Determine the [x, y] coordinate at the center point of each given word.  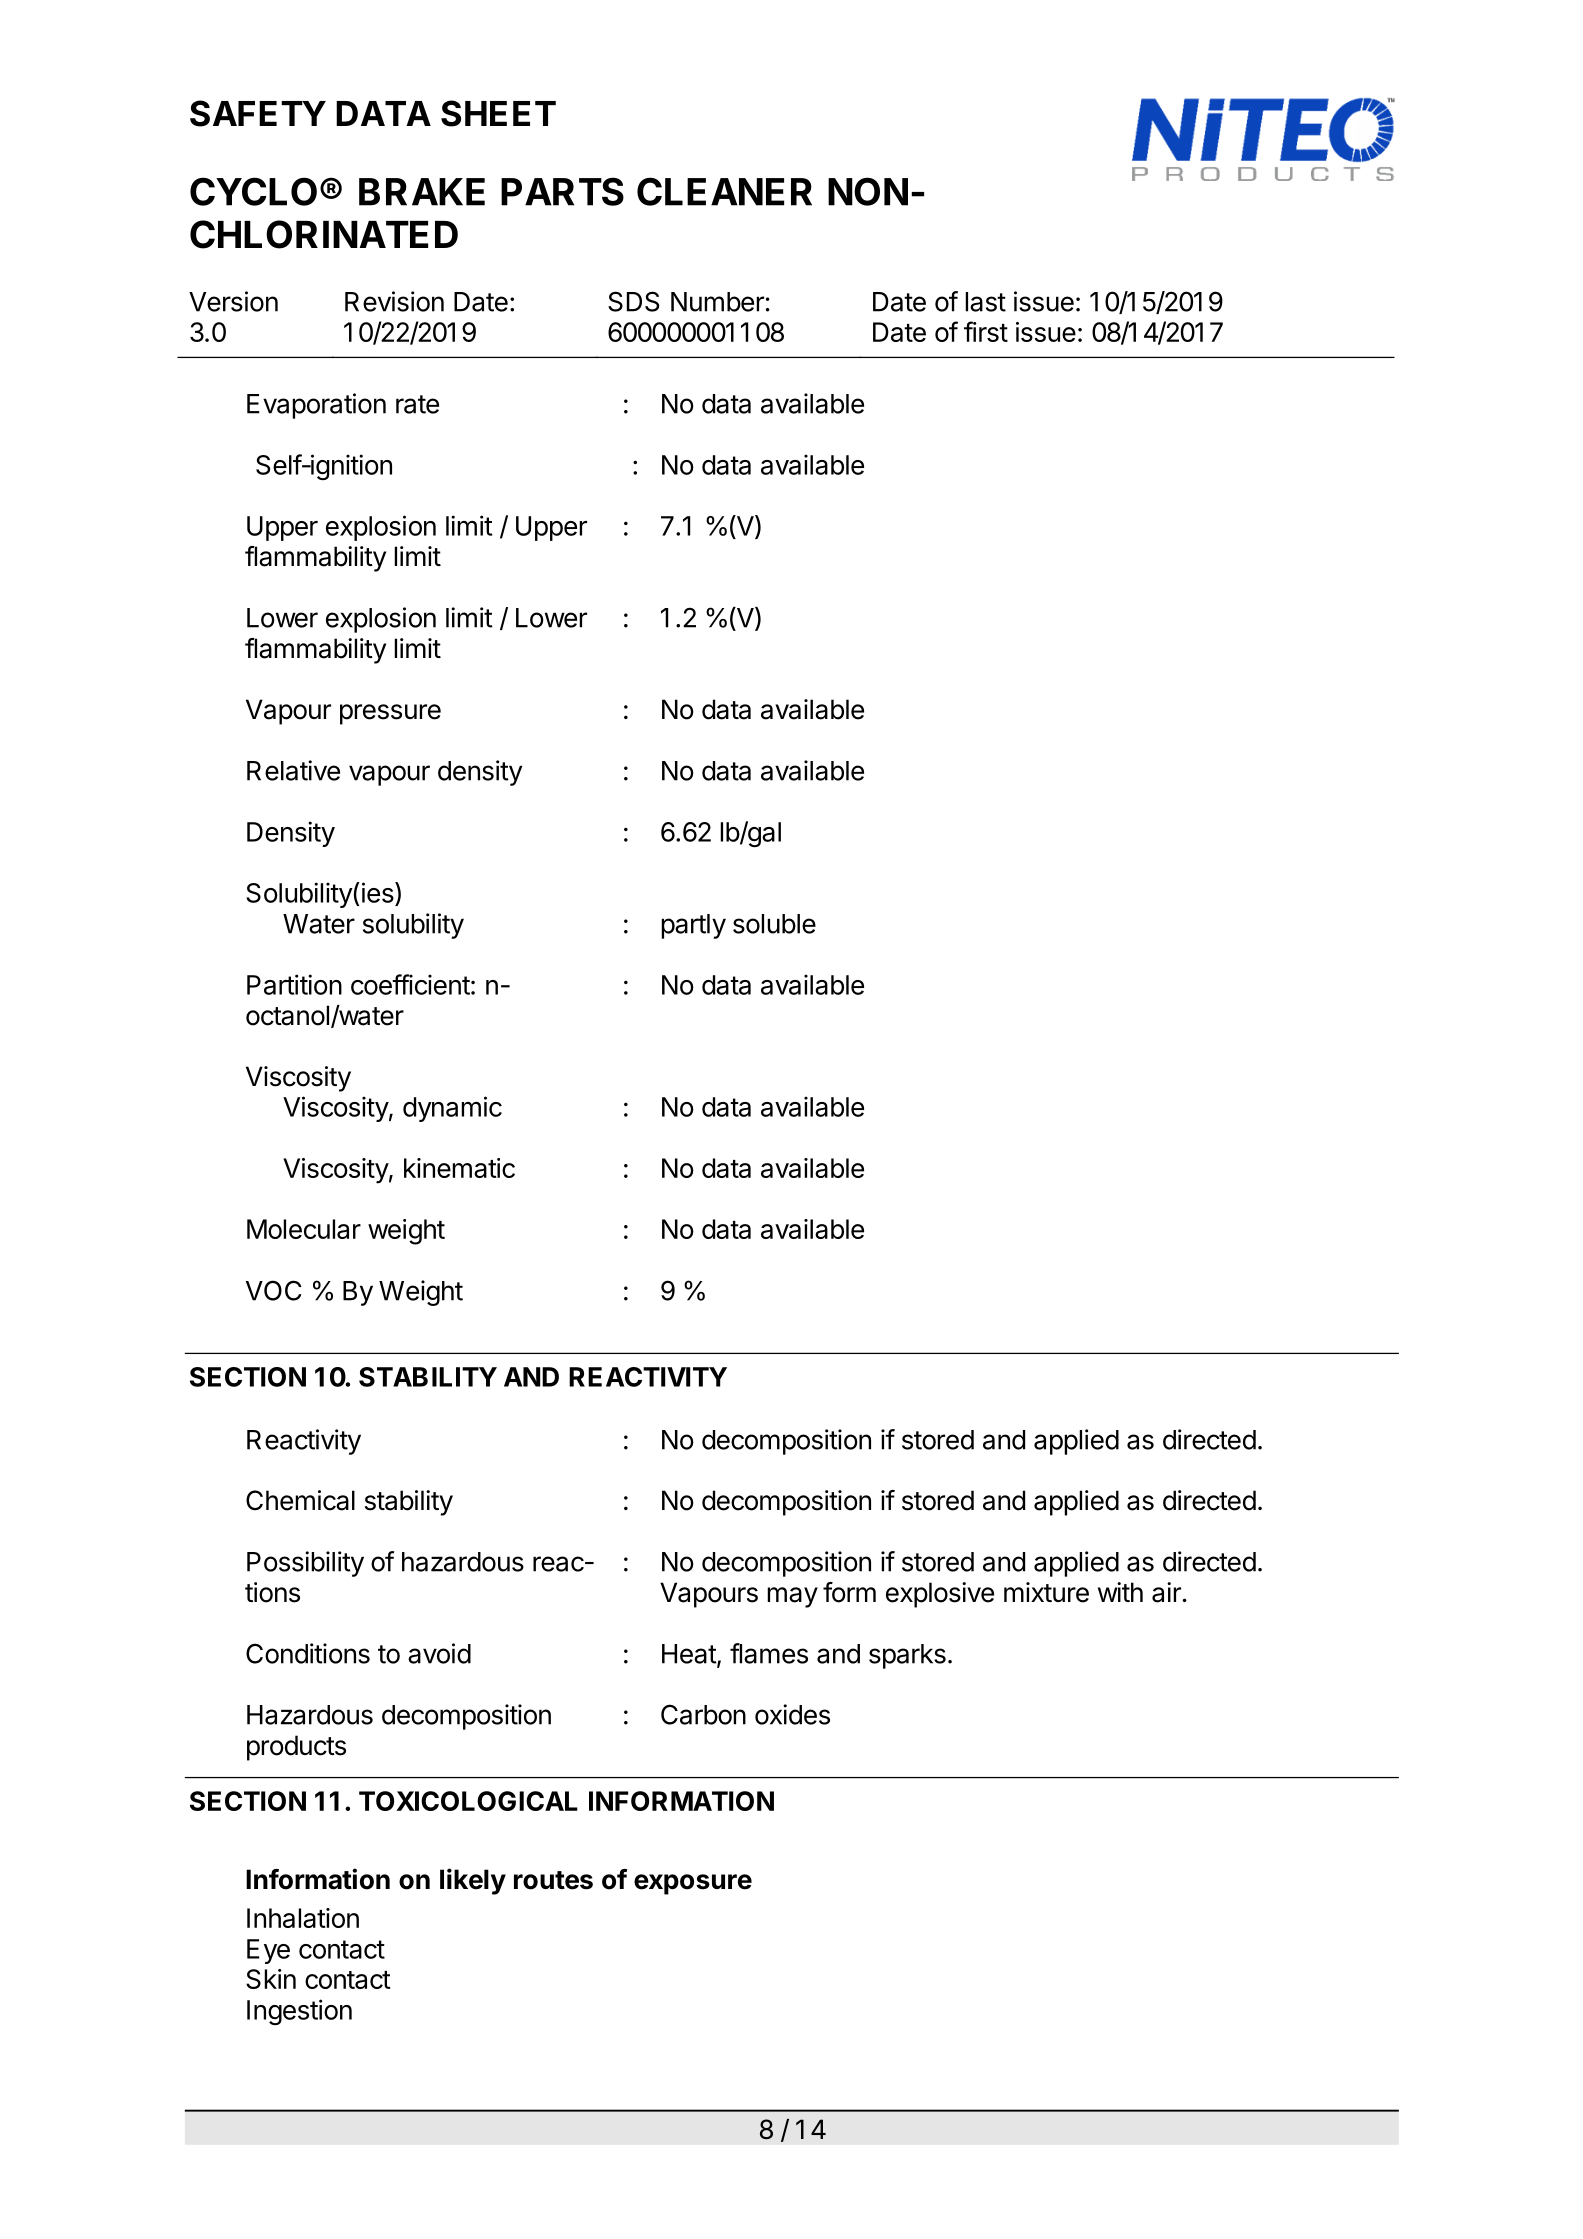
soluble [774, 924]
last [985, 302]
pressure [390, 714]
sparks [907, 1656]
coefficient [410, 984]
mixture [1046, 1592]
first [986, 331]
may [792, 1597]
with [1120, 1592]
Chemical [300, 1500]
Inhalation [303, 1918]
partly [693, 926]
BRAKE [422, 192]
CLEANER [724, 191]
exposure [693, 1884]
